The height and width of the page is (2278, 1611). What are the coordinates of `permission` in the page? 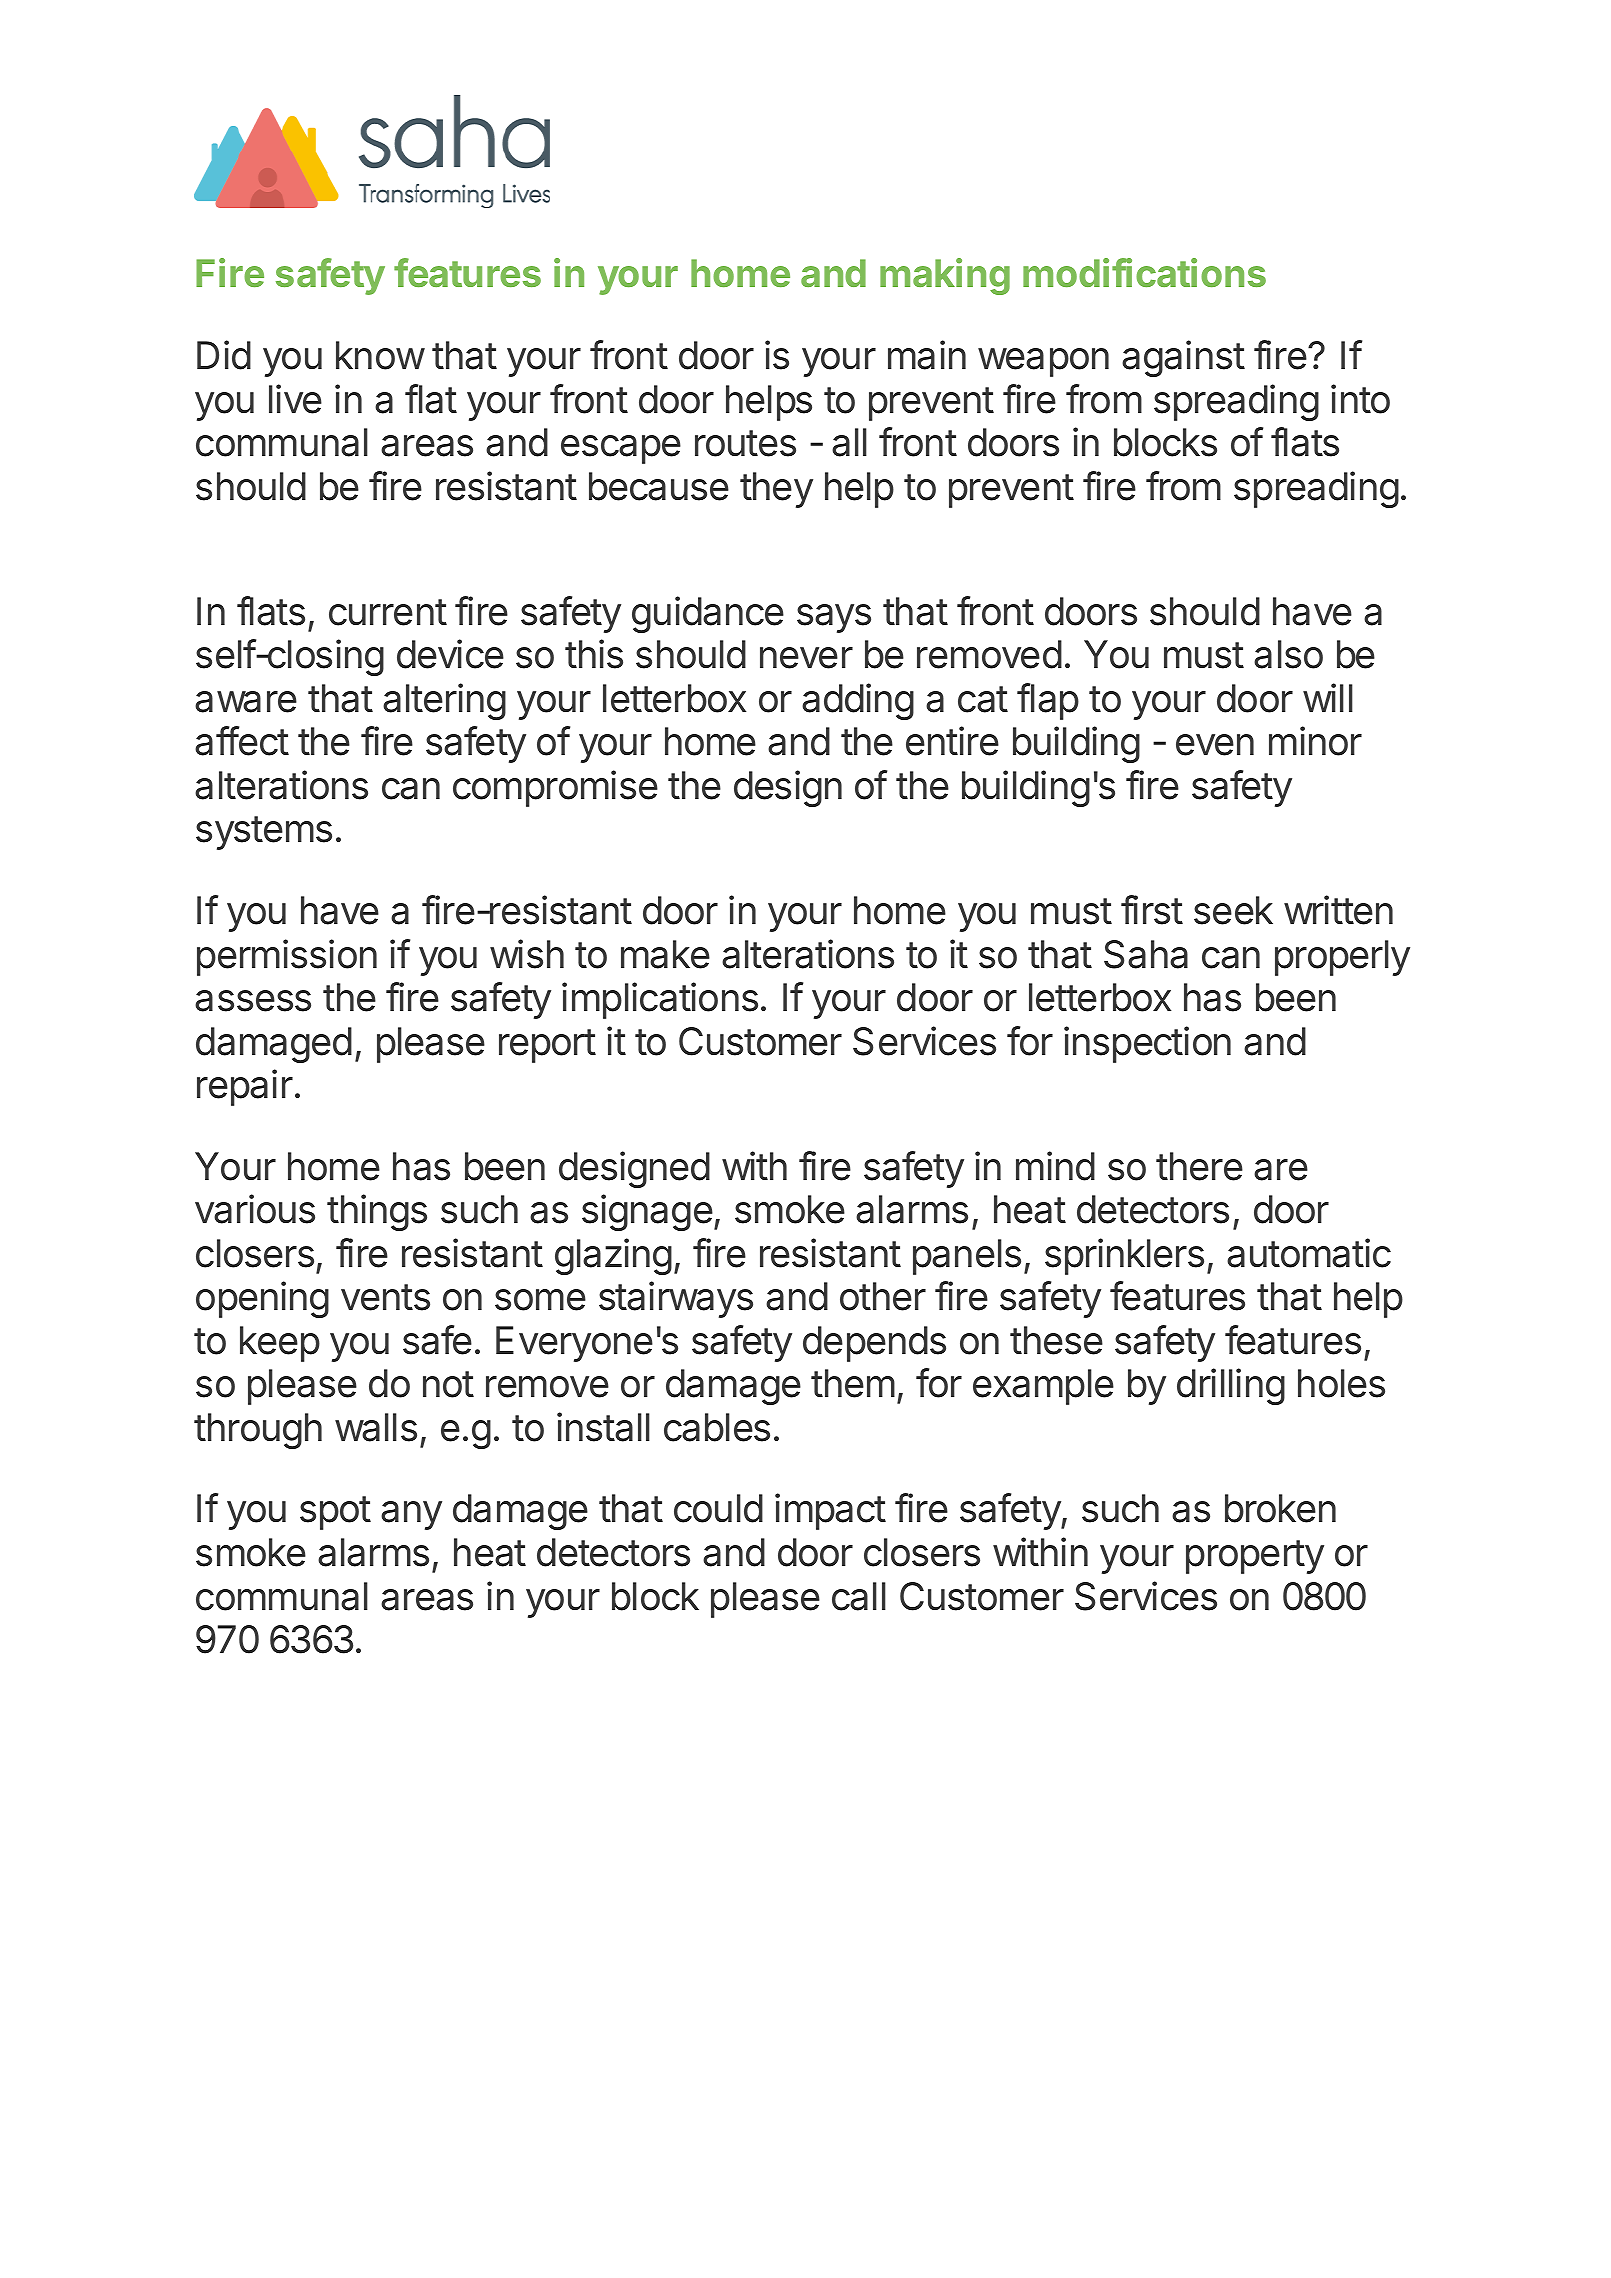 It's located at (287, 957).
